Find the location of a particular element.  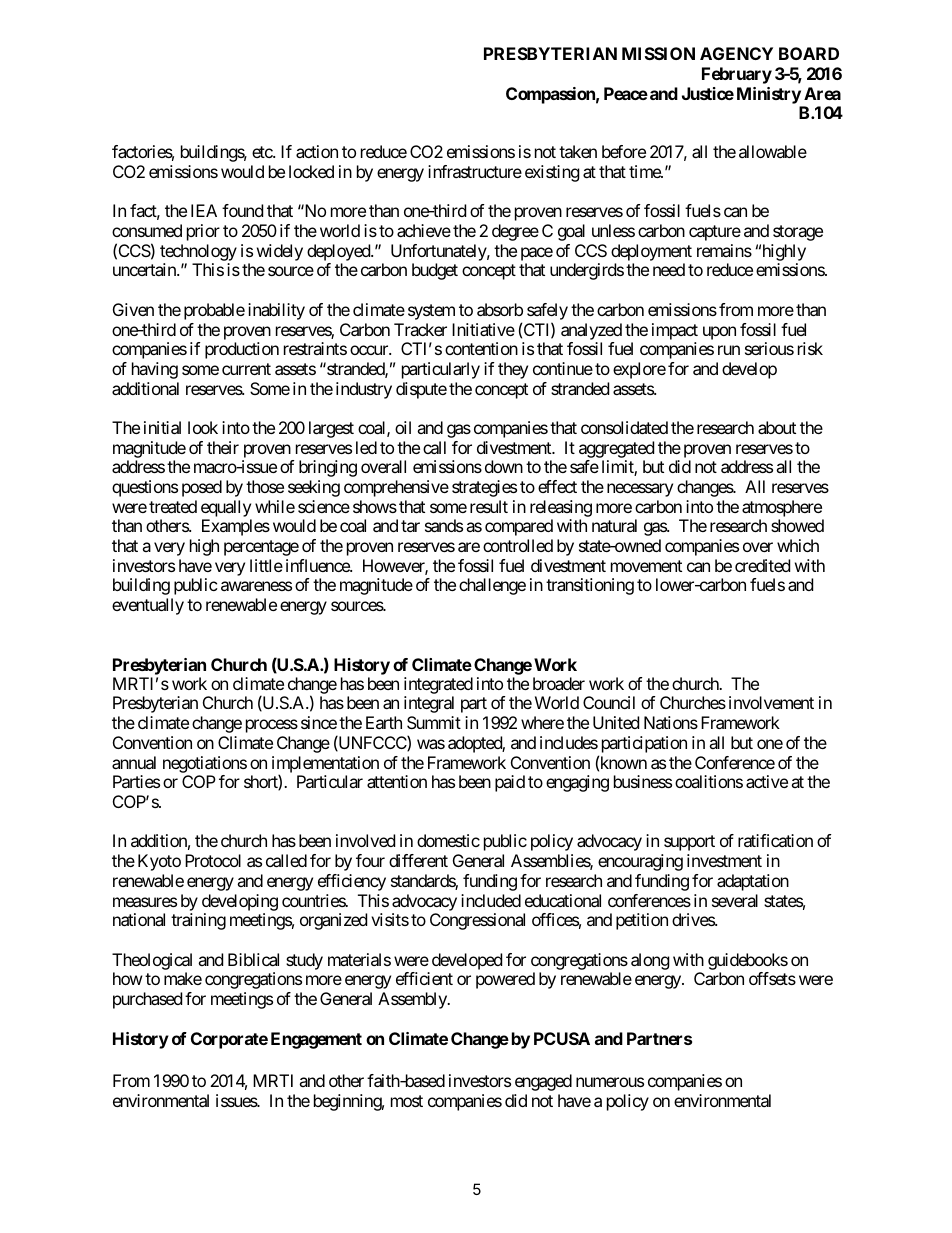

annual is located at coordinates (134, 762).
